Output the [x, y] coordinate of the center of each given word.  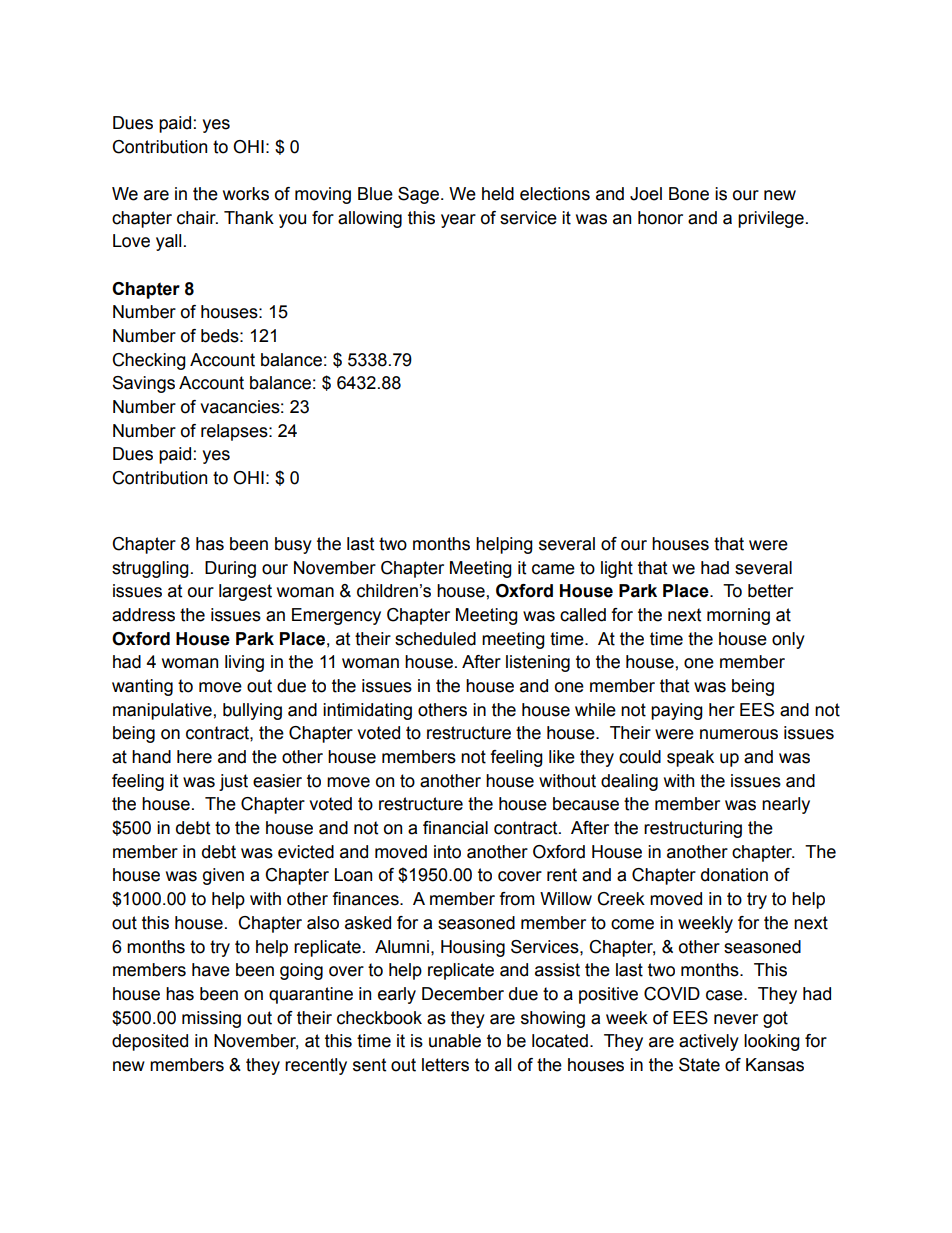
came [553, 569]
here [194, 757]
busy [293, 545]
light [617, 569]
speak [690, 758]
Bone [689, 194]
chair [197, 218]
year [458, 221]
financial [455, 828]
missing [211, 1019]
